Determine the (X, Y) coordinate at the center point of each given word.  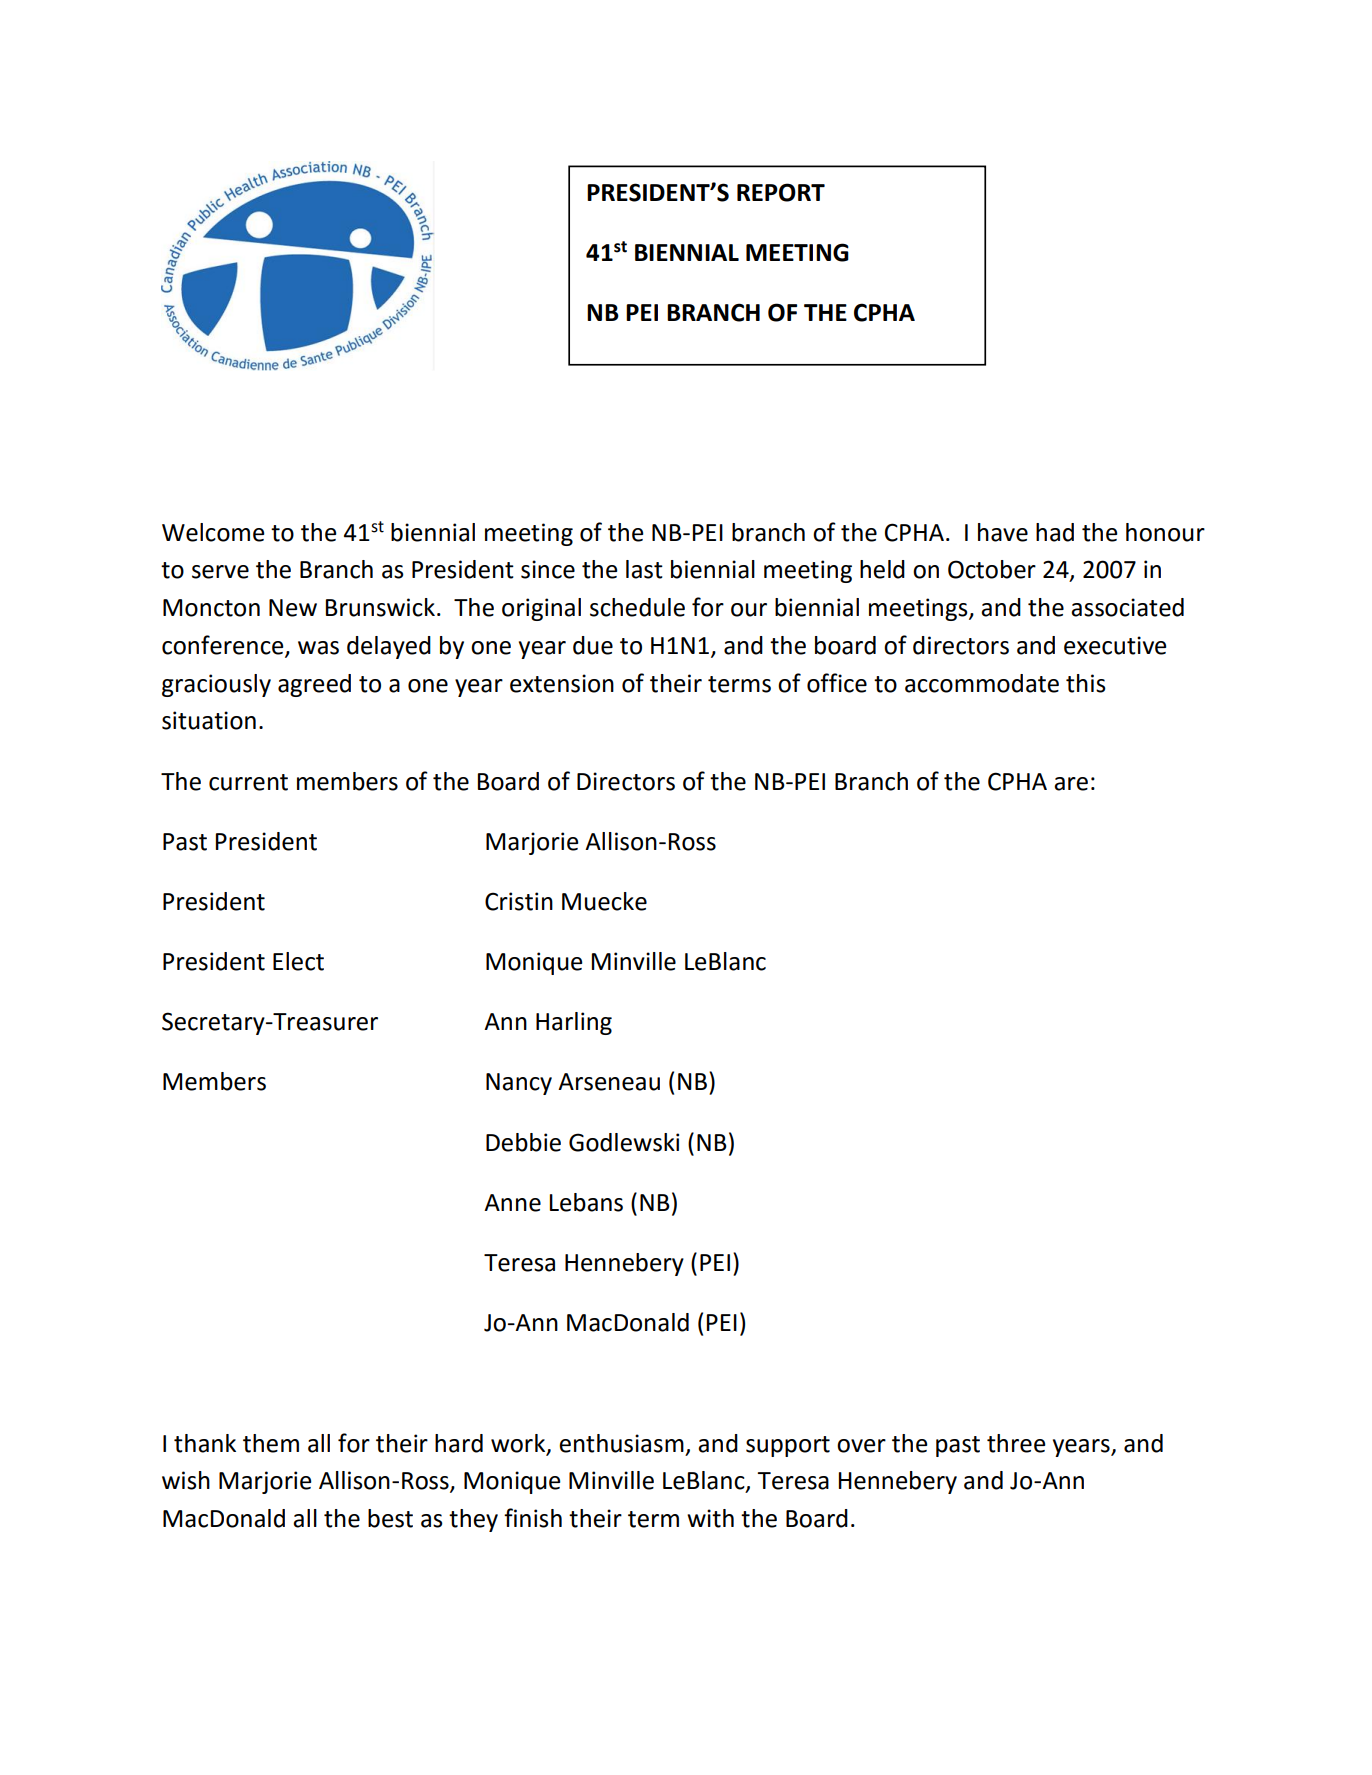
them (271, 1443)
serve (220, 572)
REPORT (781, 192)
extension (562, 683)
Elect (298, 961)
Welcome (213, 532)
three (1016, 1443)
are (1071, 784)
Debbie (523, 1142)
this (1086, 683)
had (1055, 532)
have (1003, 532)
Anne (512, 1203)
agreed (314, 685)
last (644, 569)
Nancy (519, 1084)
